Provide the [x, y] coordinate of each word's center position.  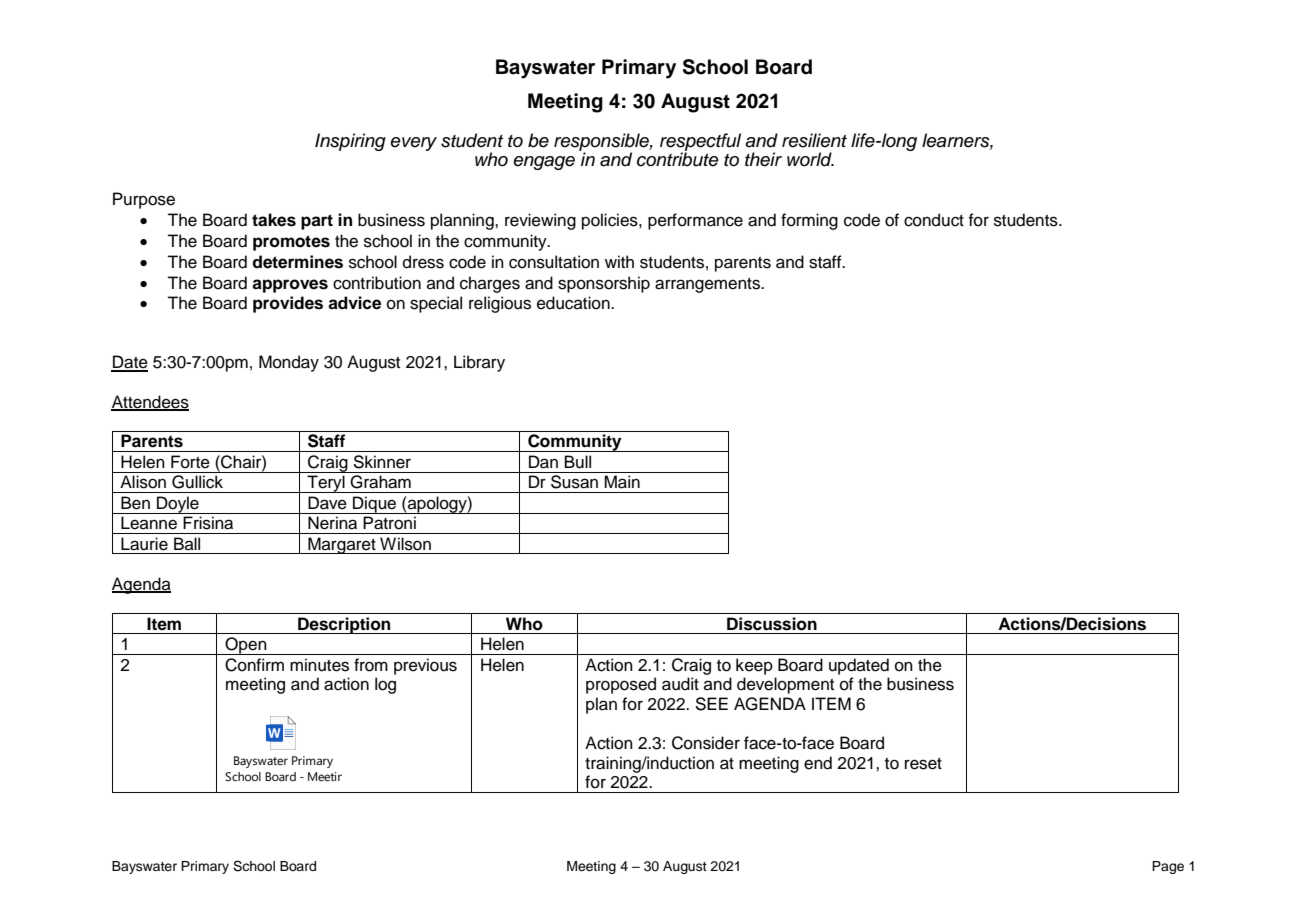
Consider [706, 743]
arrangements [709, 285]
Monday [289, 363]
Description [344, 625]
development [785, 685]
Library [479, 363]
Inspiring [350, 142]
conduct [934, 220]
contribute [678, 158]
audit [680, 684]
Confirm [254, 665]
